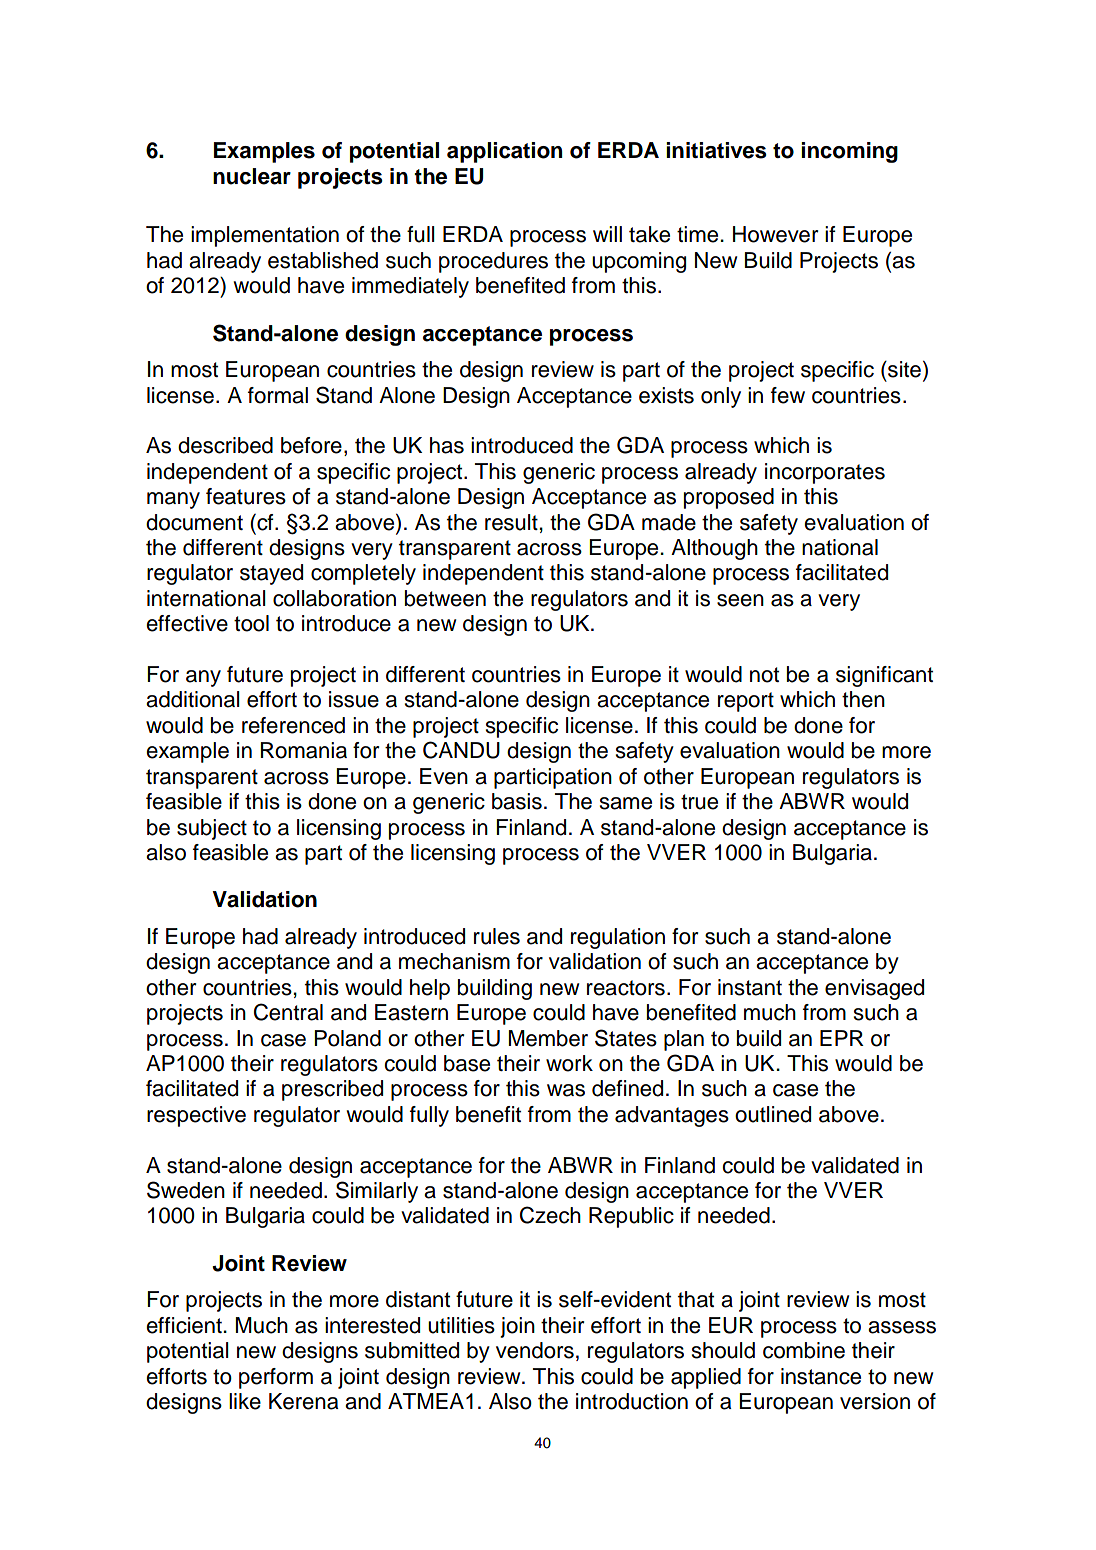 The height and width of the page is (1550, 1096). What do you see at coordinates (196, 1116) in the page?
I see `respective` at bounding box center [196, 1116].
